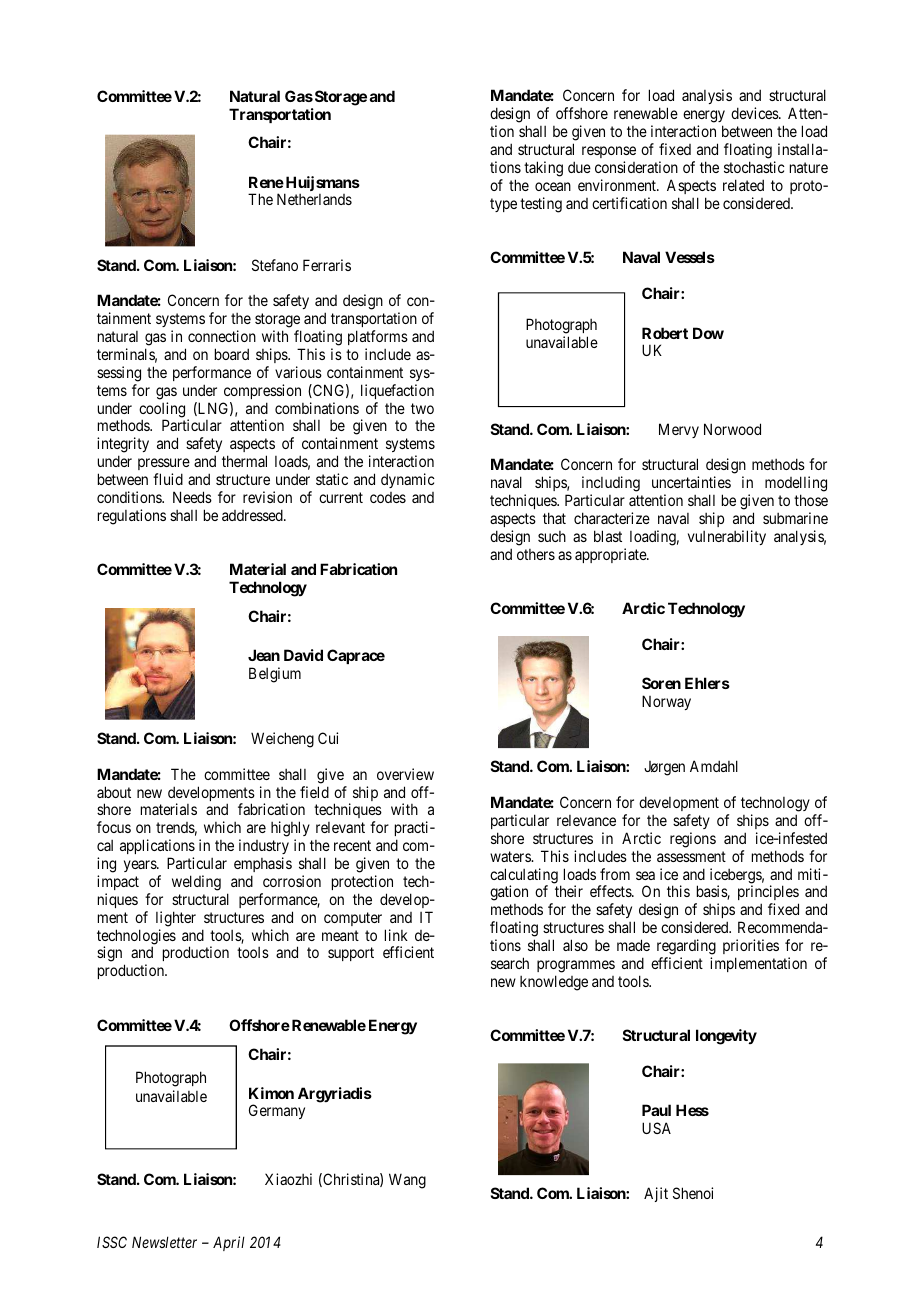 The image size is (924, 1308). What do you see at coordinates (253, 515) in the screenshot?
I see `addressed` at bounding box center [253, 515].
